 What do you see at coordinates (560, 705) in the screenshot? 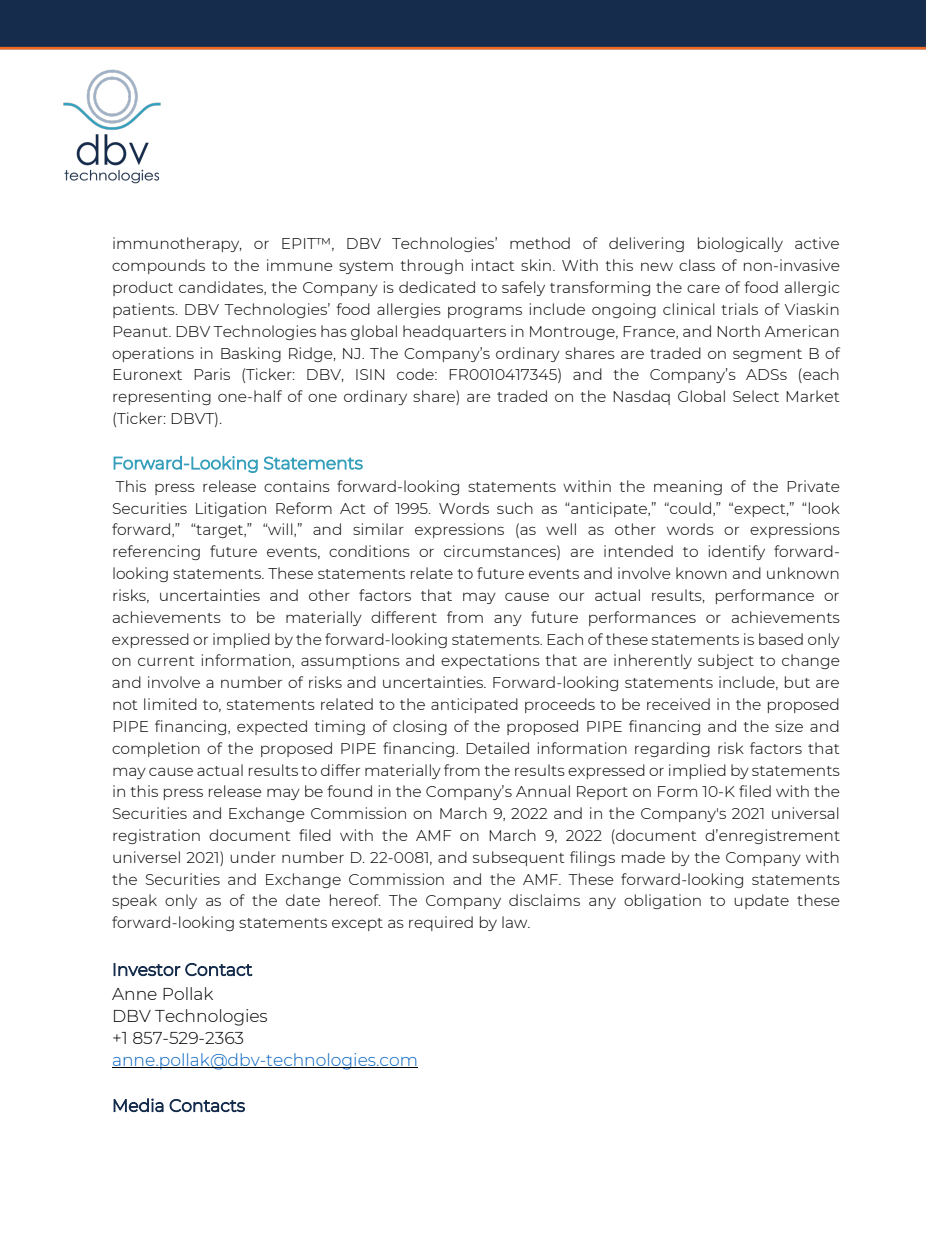
I see `proceeds` at bounding box center [560, 705].
